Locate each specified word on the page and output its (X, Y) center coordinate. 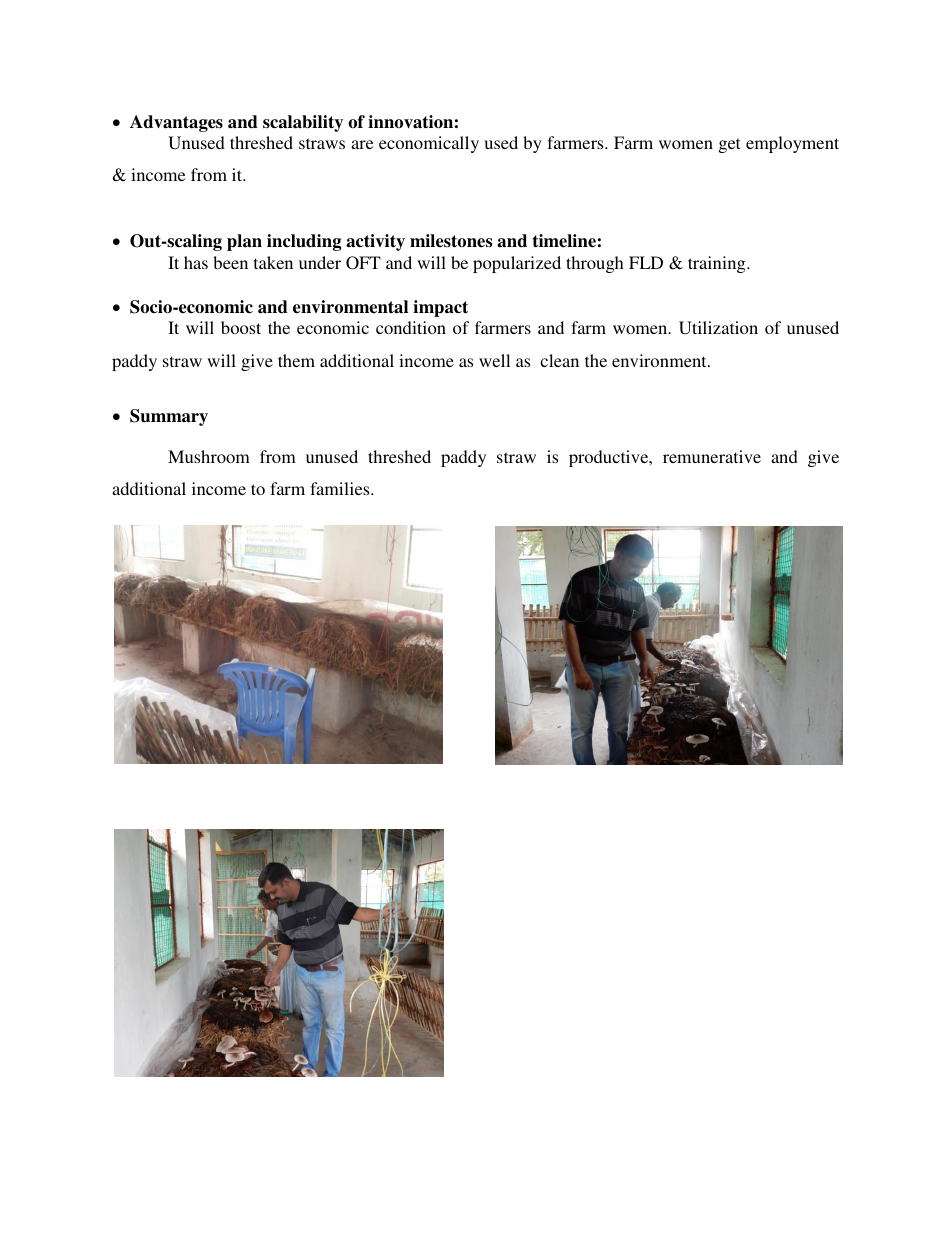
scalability (303, 123)
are (362, 144)
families (341, 488)
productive (610, 458)
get (729, 145)
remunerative (712, 456)
